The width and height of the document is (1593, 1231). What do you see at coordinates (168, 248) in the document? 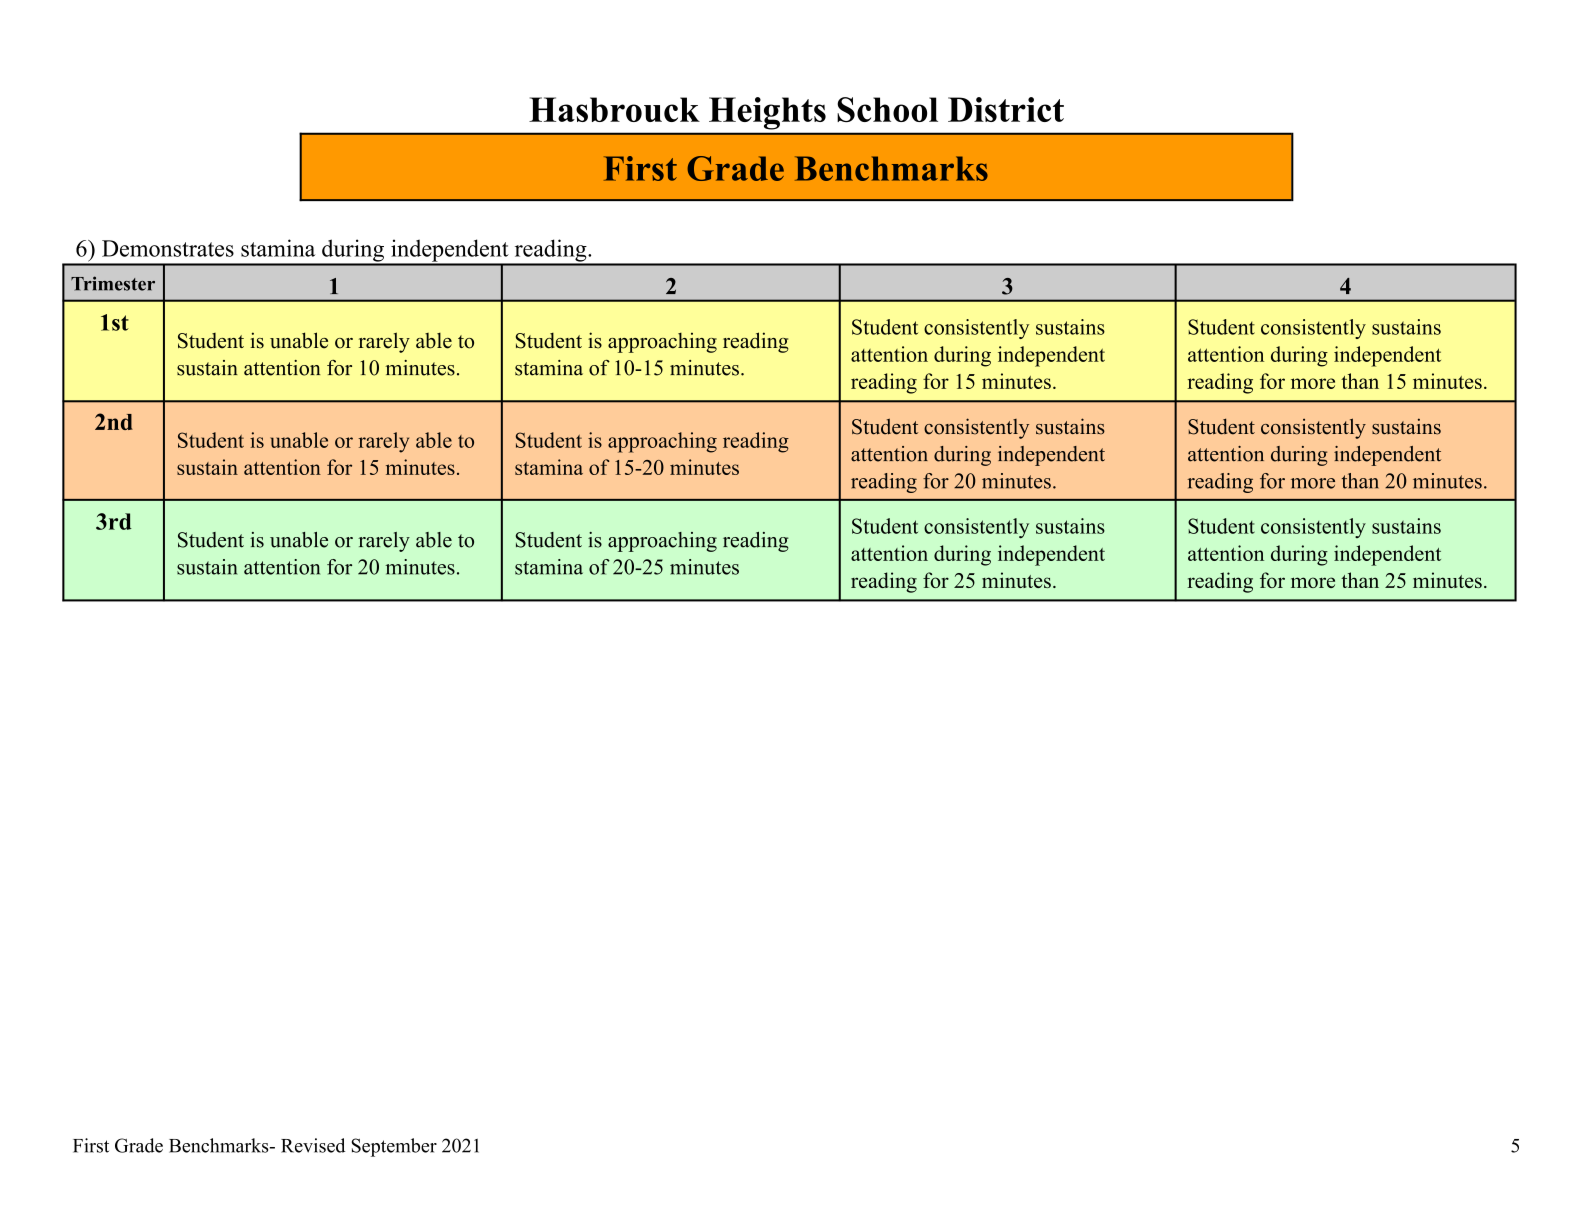
I see `Demonstrates` at bounding box center [168, 248].
